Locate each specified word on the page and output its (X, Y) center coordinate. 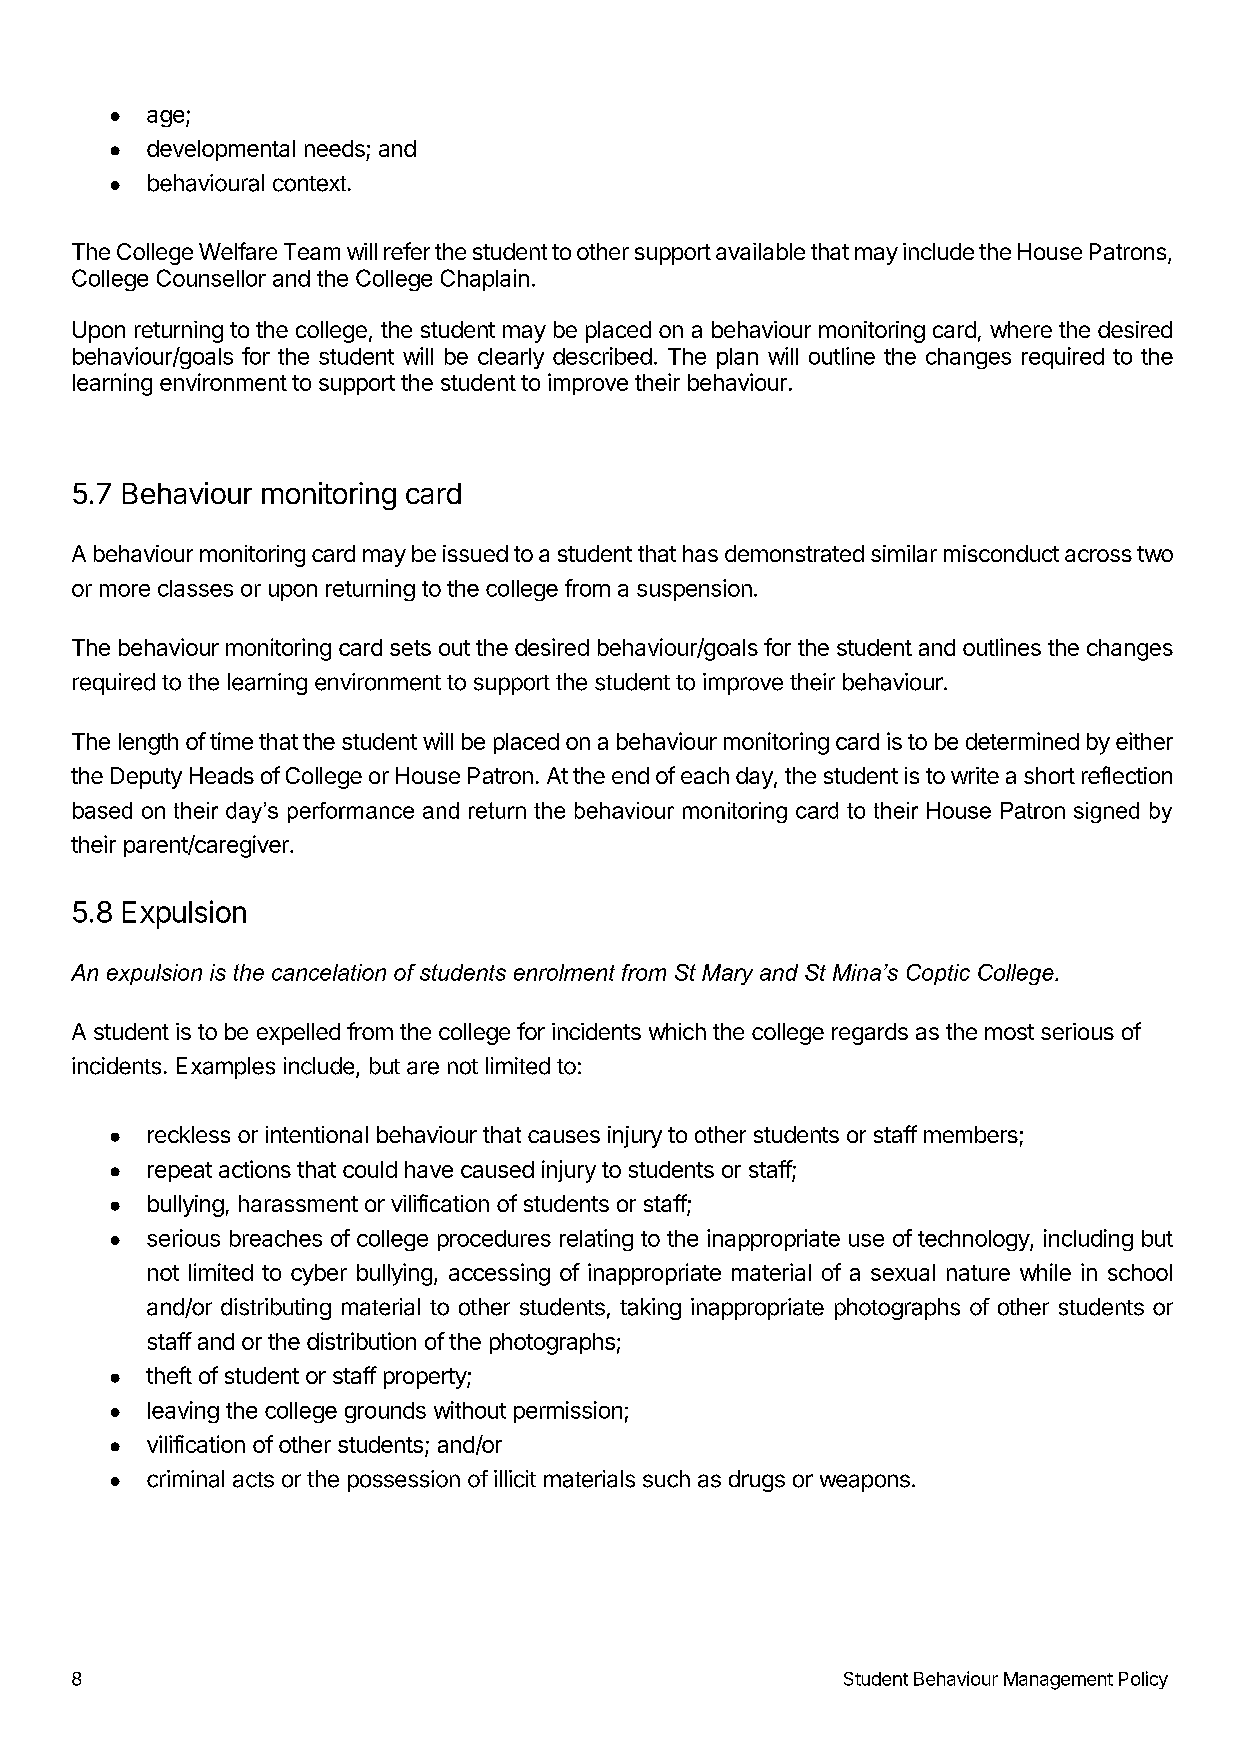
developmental (221, 150)
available (760, 251)
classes (195, 588)
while (1045, 1272)
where (1021, 329)
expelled (298, 1034)
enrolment (564, 972)
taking (650, 1309)
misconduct (1001, 553)
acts (253, 1480)
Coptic (938, 974)
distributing (276, 1309)
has (700, 553)
